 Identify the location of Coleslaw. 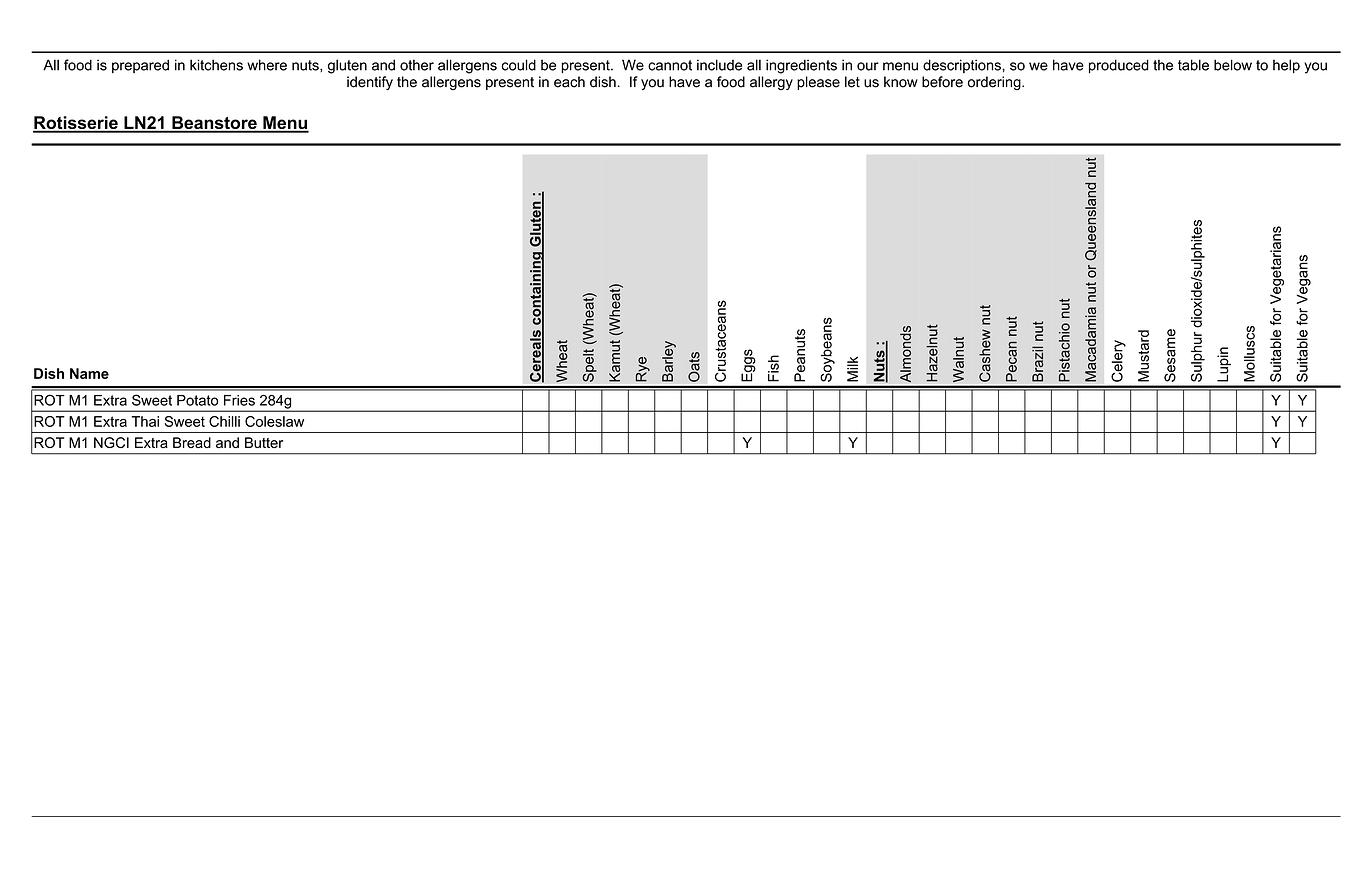
(274, 421).
